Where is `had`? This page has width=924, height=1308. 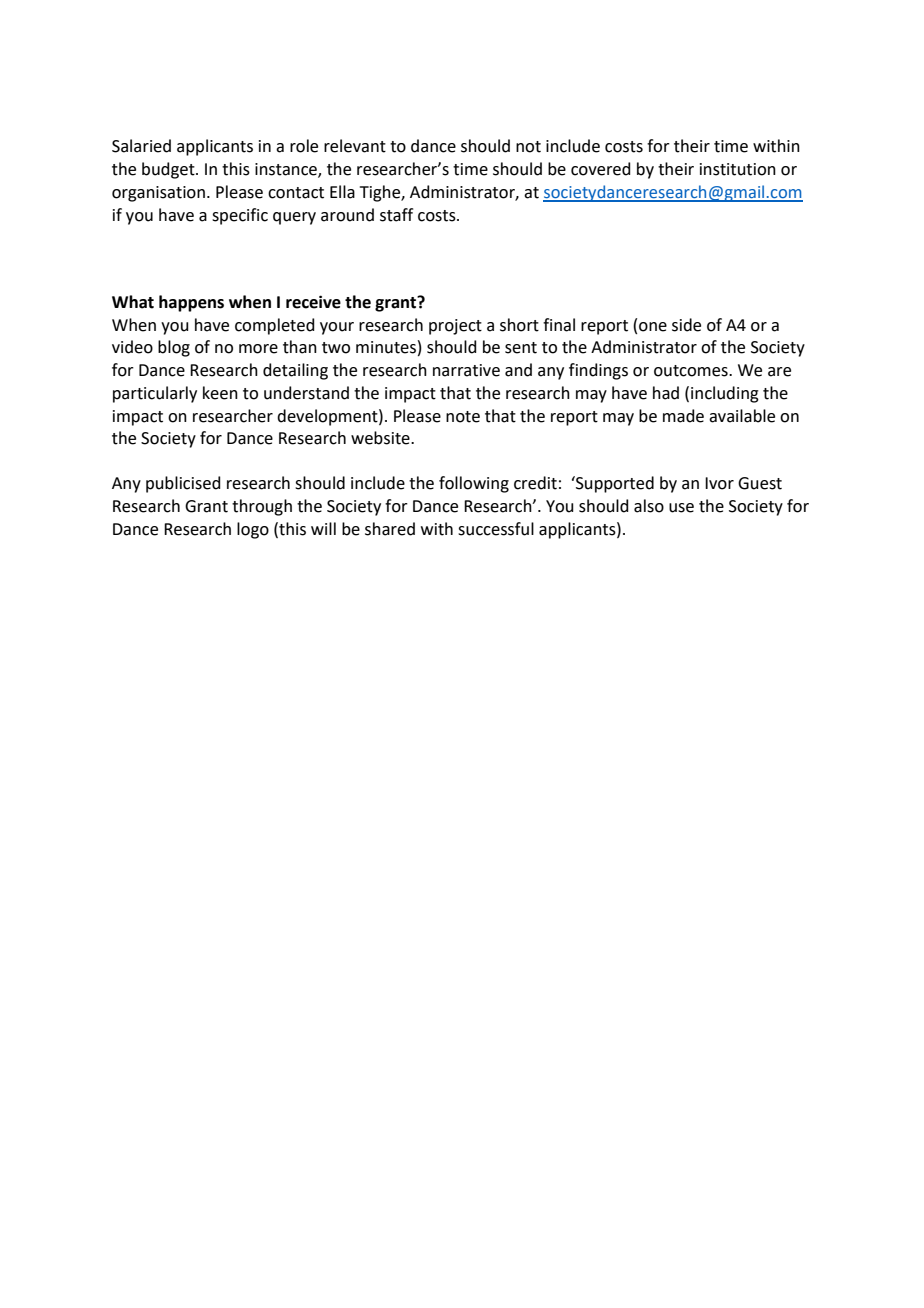
had is located at coordinates (666, 393).
